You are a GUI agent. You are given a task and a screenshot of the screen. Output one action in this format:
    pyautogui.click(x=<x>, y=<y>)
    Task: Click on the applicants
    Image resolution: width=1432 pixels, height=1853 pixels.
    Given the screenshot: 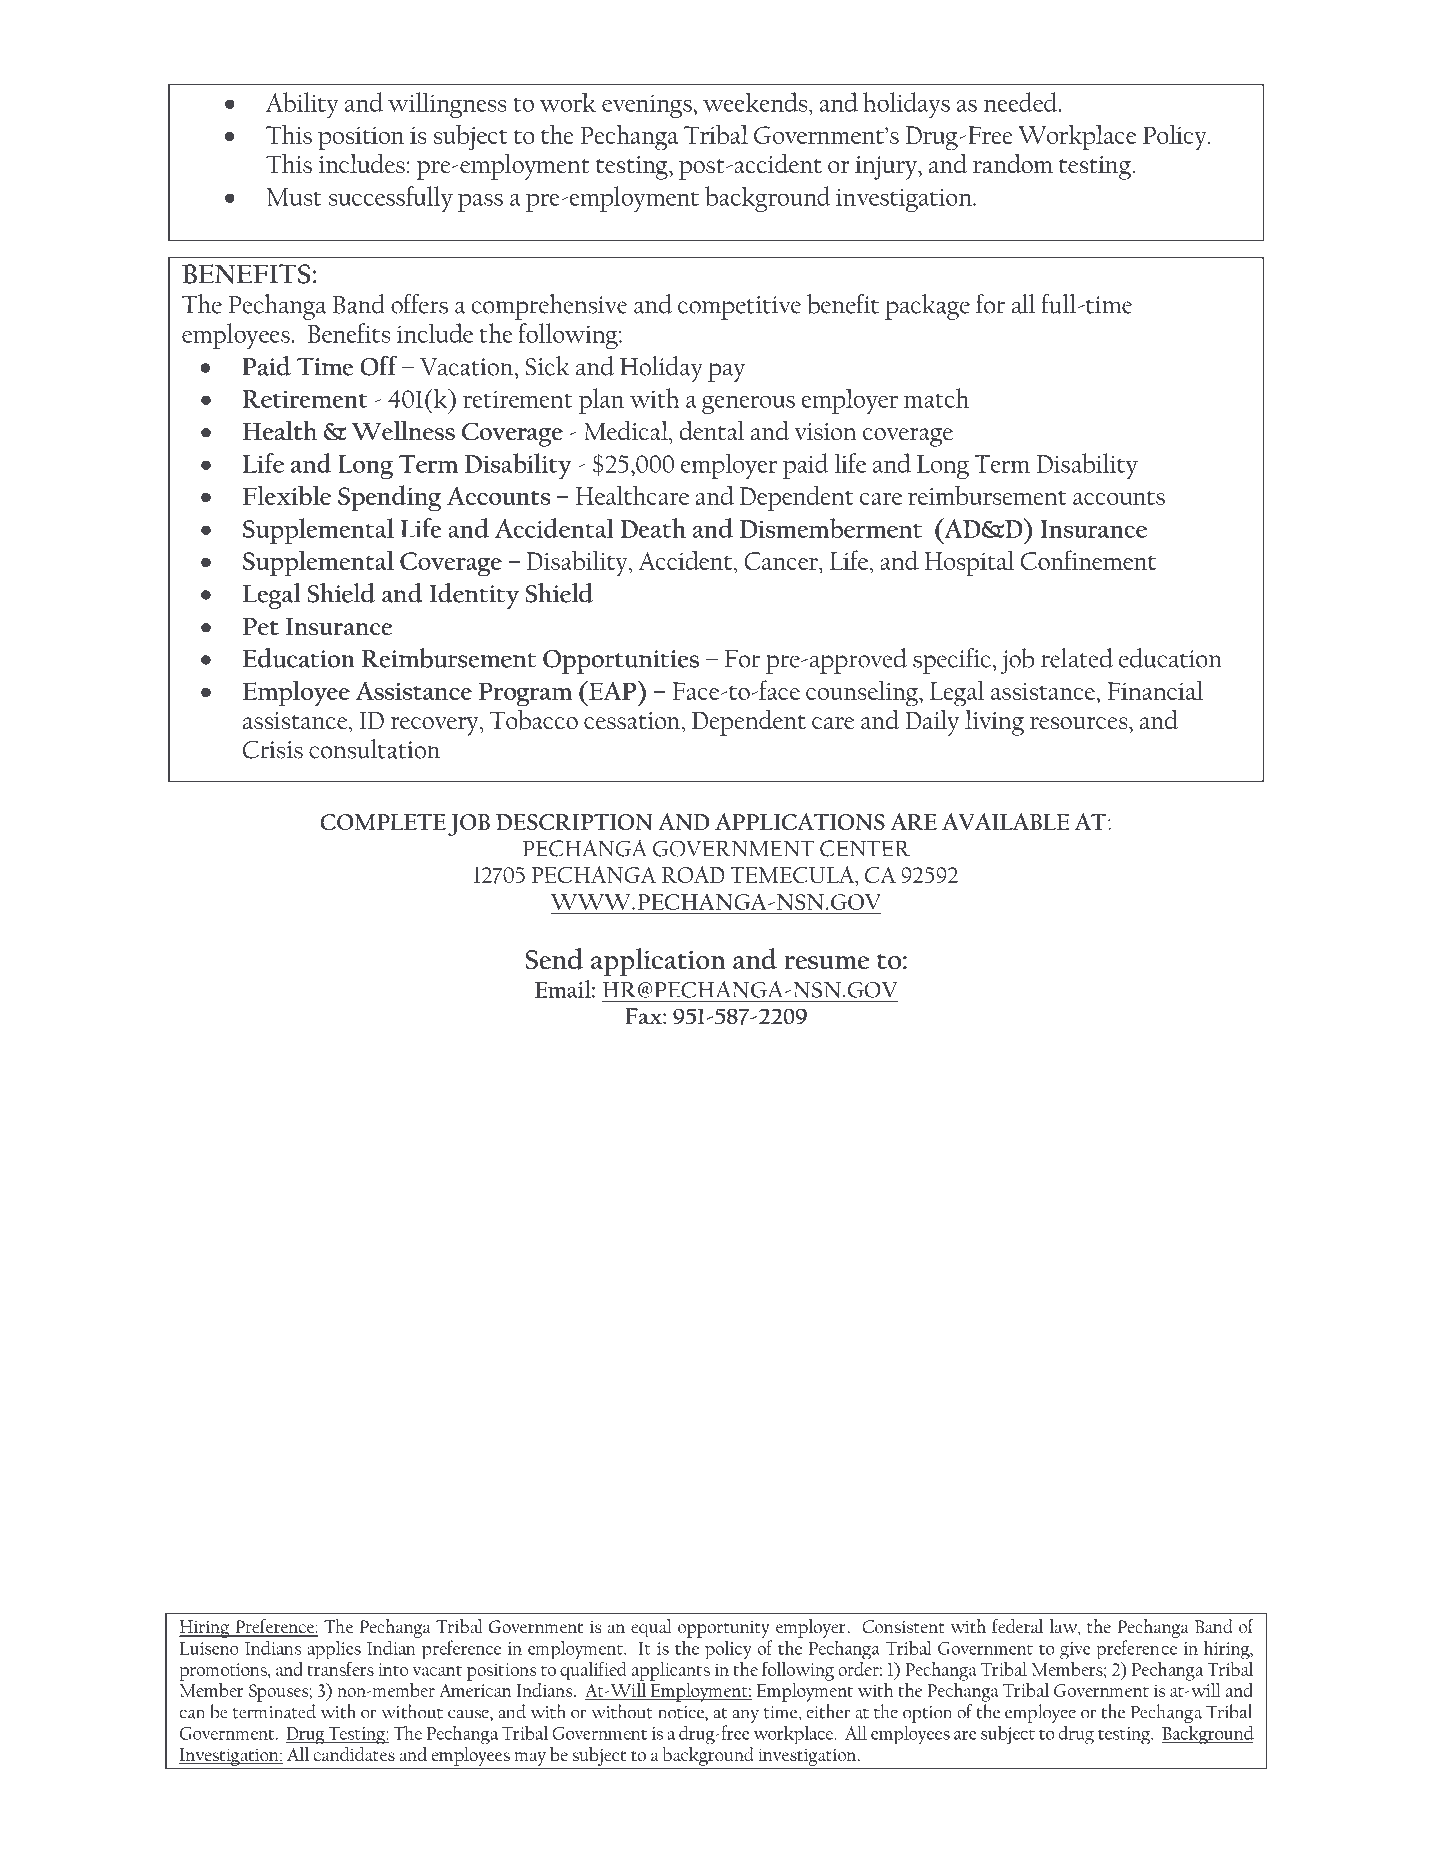 What is the action you would take?
    pyautogui.click(x=671, y=1670)
